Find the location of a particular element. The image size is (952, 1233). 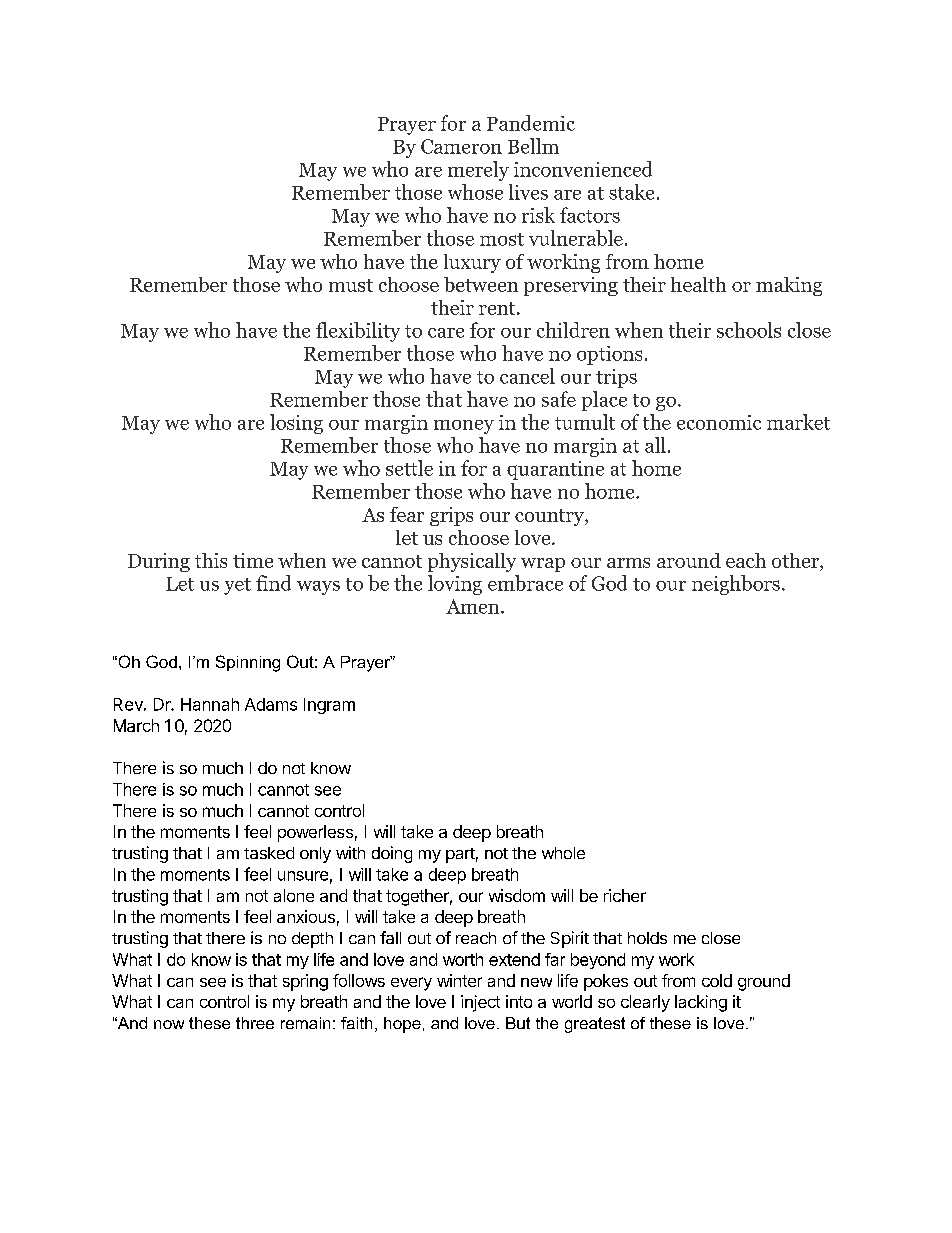

physically is located at coordinates (472, 562).
